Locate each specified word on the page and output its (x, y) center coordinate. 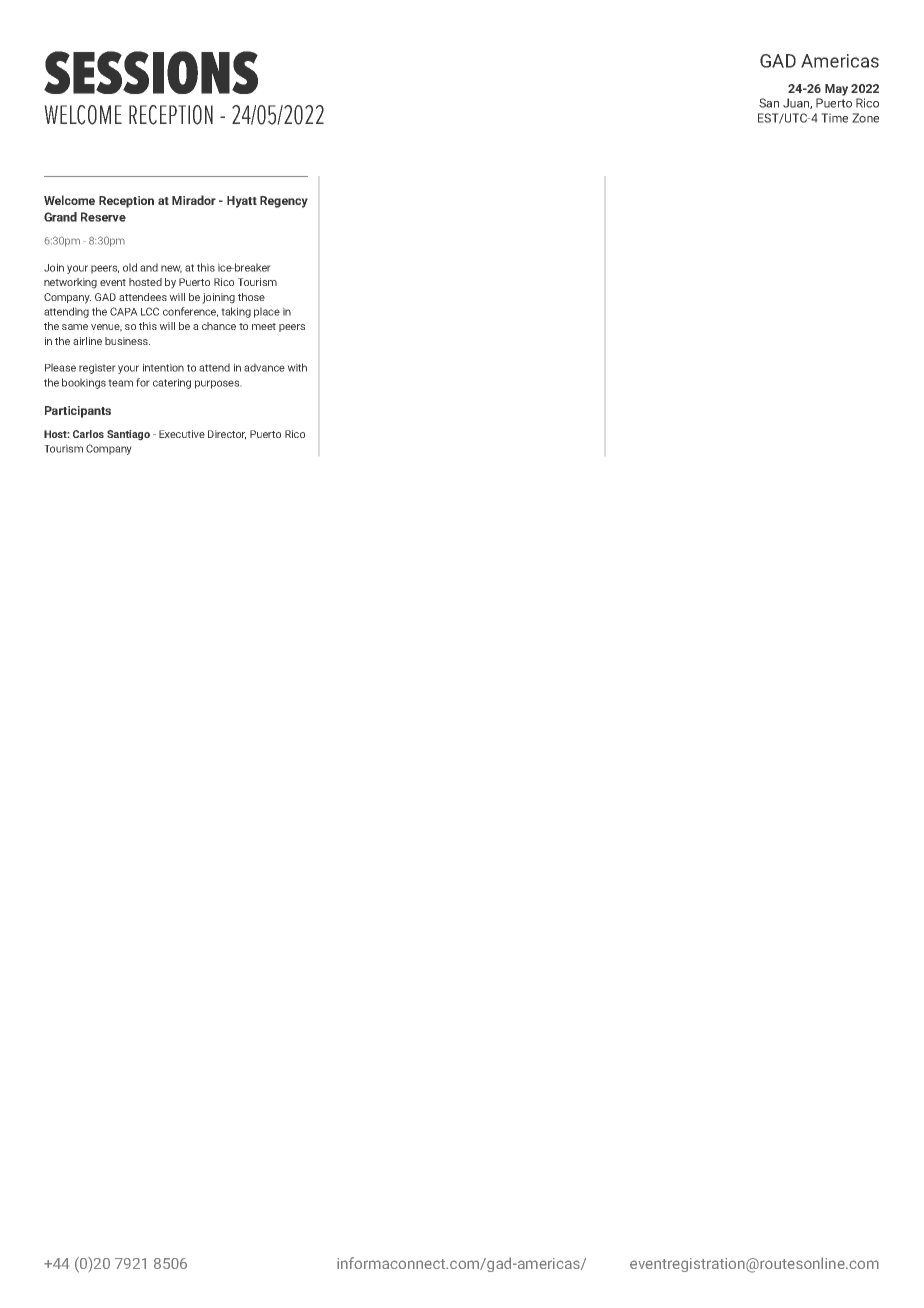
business (127, 341)
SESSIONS (151, 72)
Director (227, 435)
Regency (284, 202)
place (267, 312)
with (297, 367)
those (251, 297)
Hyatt (242, 202)
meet (264, 326)
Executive (182, 434)
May (836, 90)
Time (834, 118)
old (130, 267)
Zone (865, 118)
